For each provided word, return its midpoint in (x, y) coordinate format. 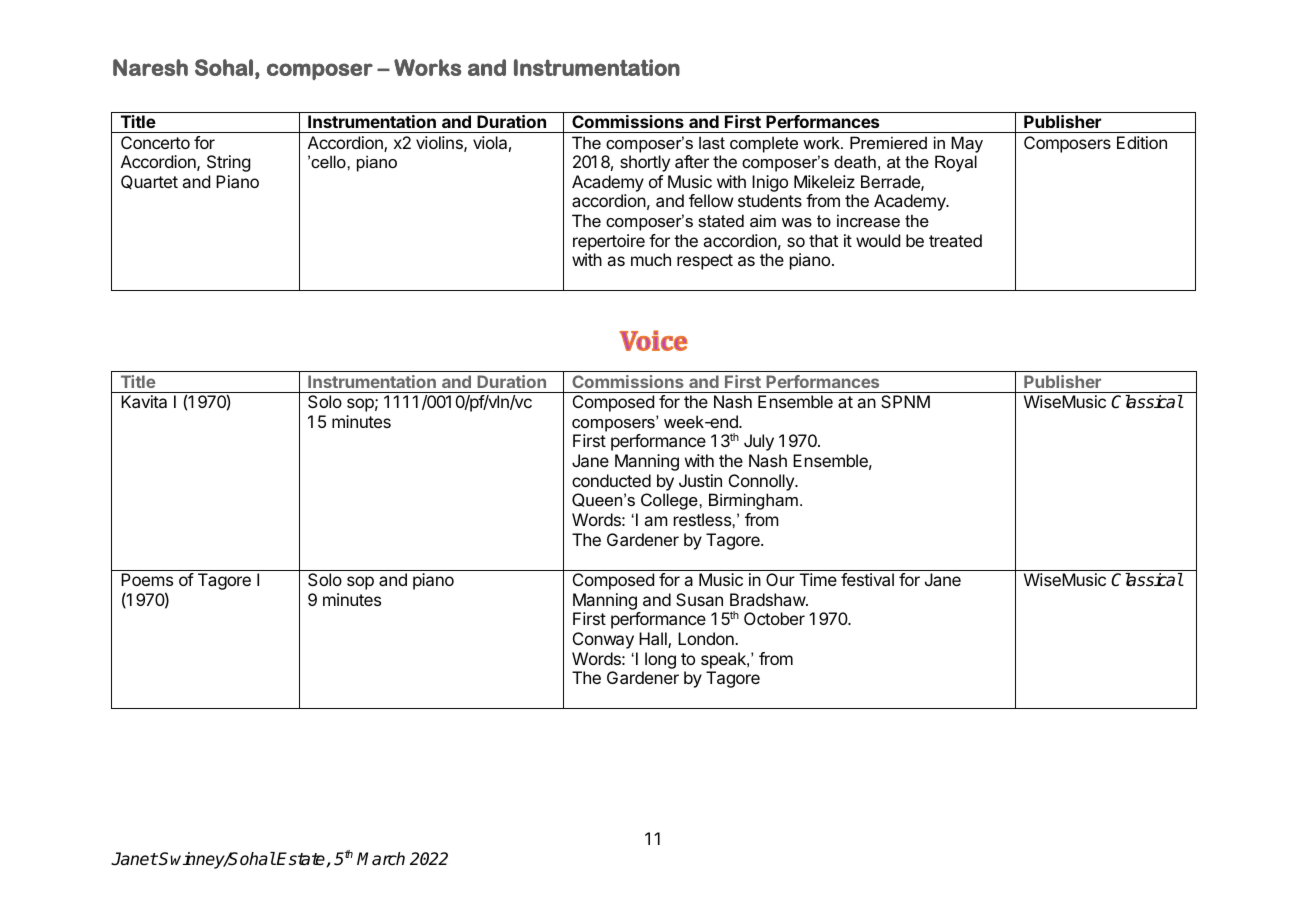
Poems (147, 579)
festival (867, 579)
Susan (699, 599)
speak (724, 660)
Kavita (144, 401)
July (759, 442)
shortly (645, 163)
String (228, 163)
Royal (956, 163)
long (660, 660)
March (381, 859)
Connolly (762, 482)
